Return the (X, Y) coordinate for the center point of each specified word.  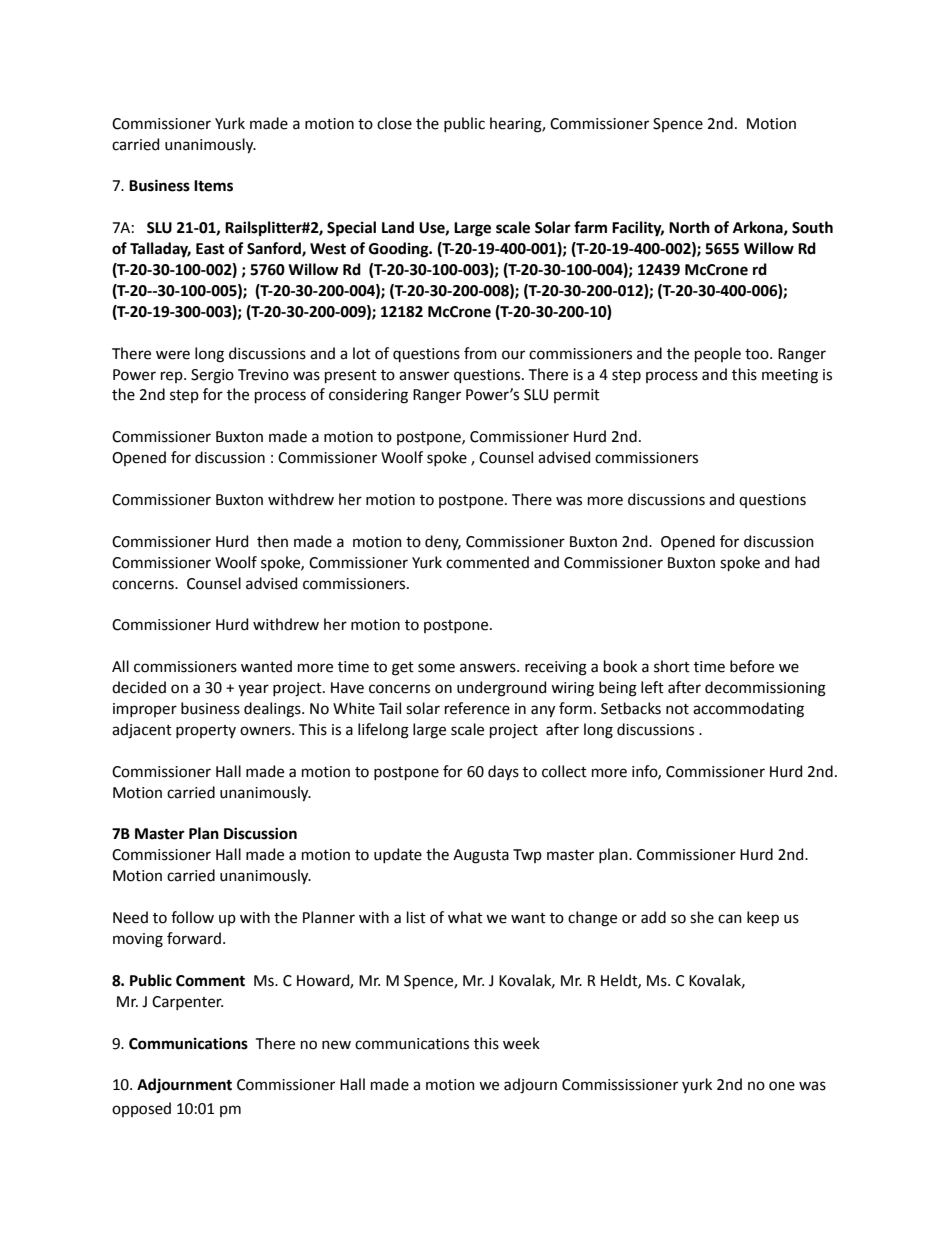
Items (213, 186)
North (689, 227)
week (521, 1043)
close (394, 123)
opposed (141, 1109)
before (752, 666)
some (436, 668)
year (253, 690)
